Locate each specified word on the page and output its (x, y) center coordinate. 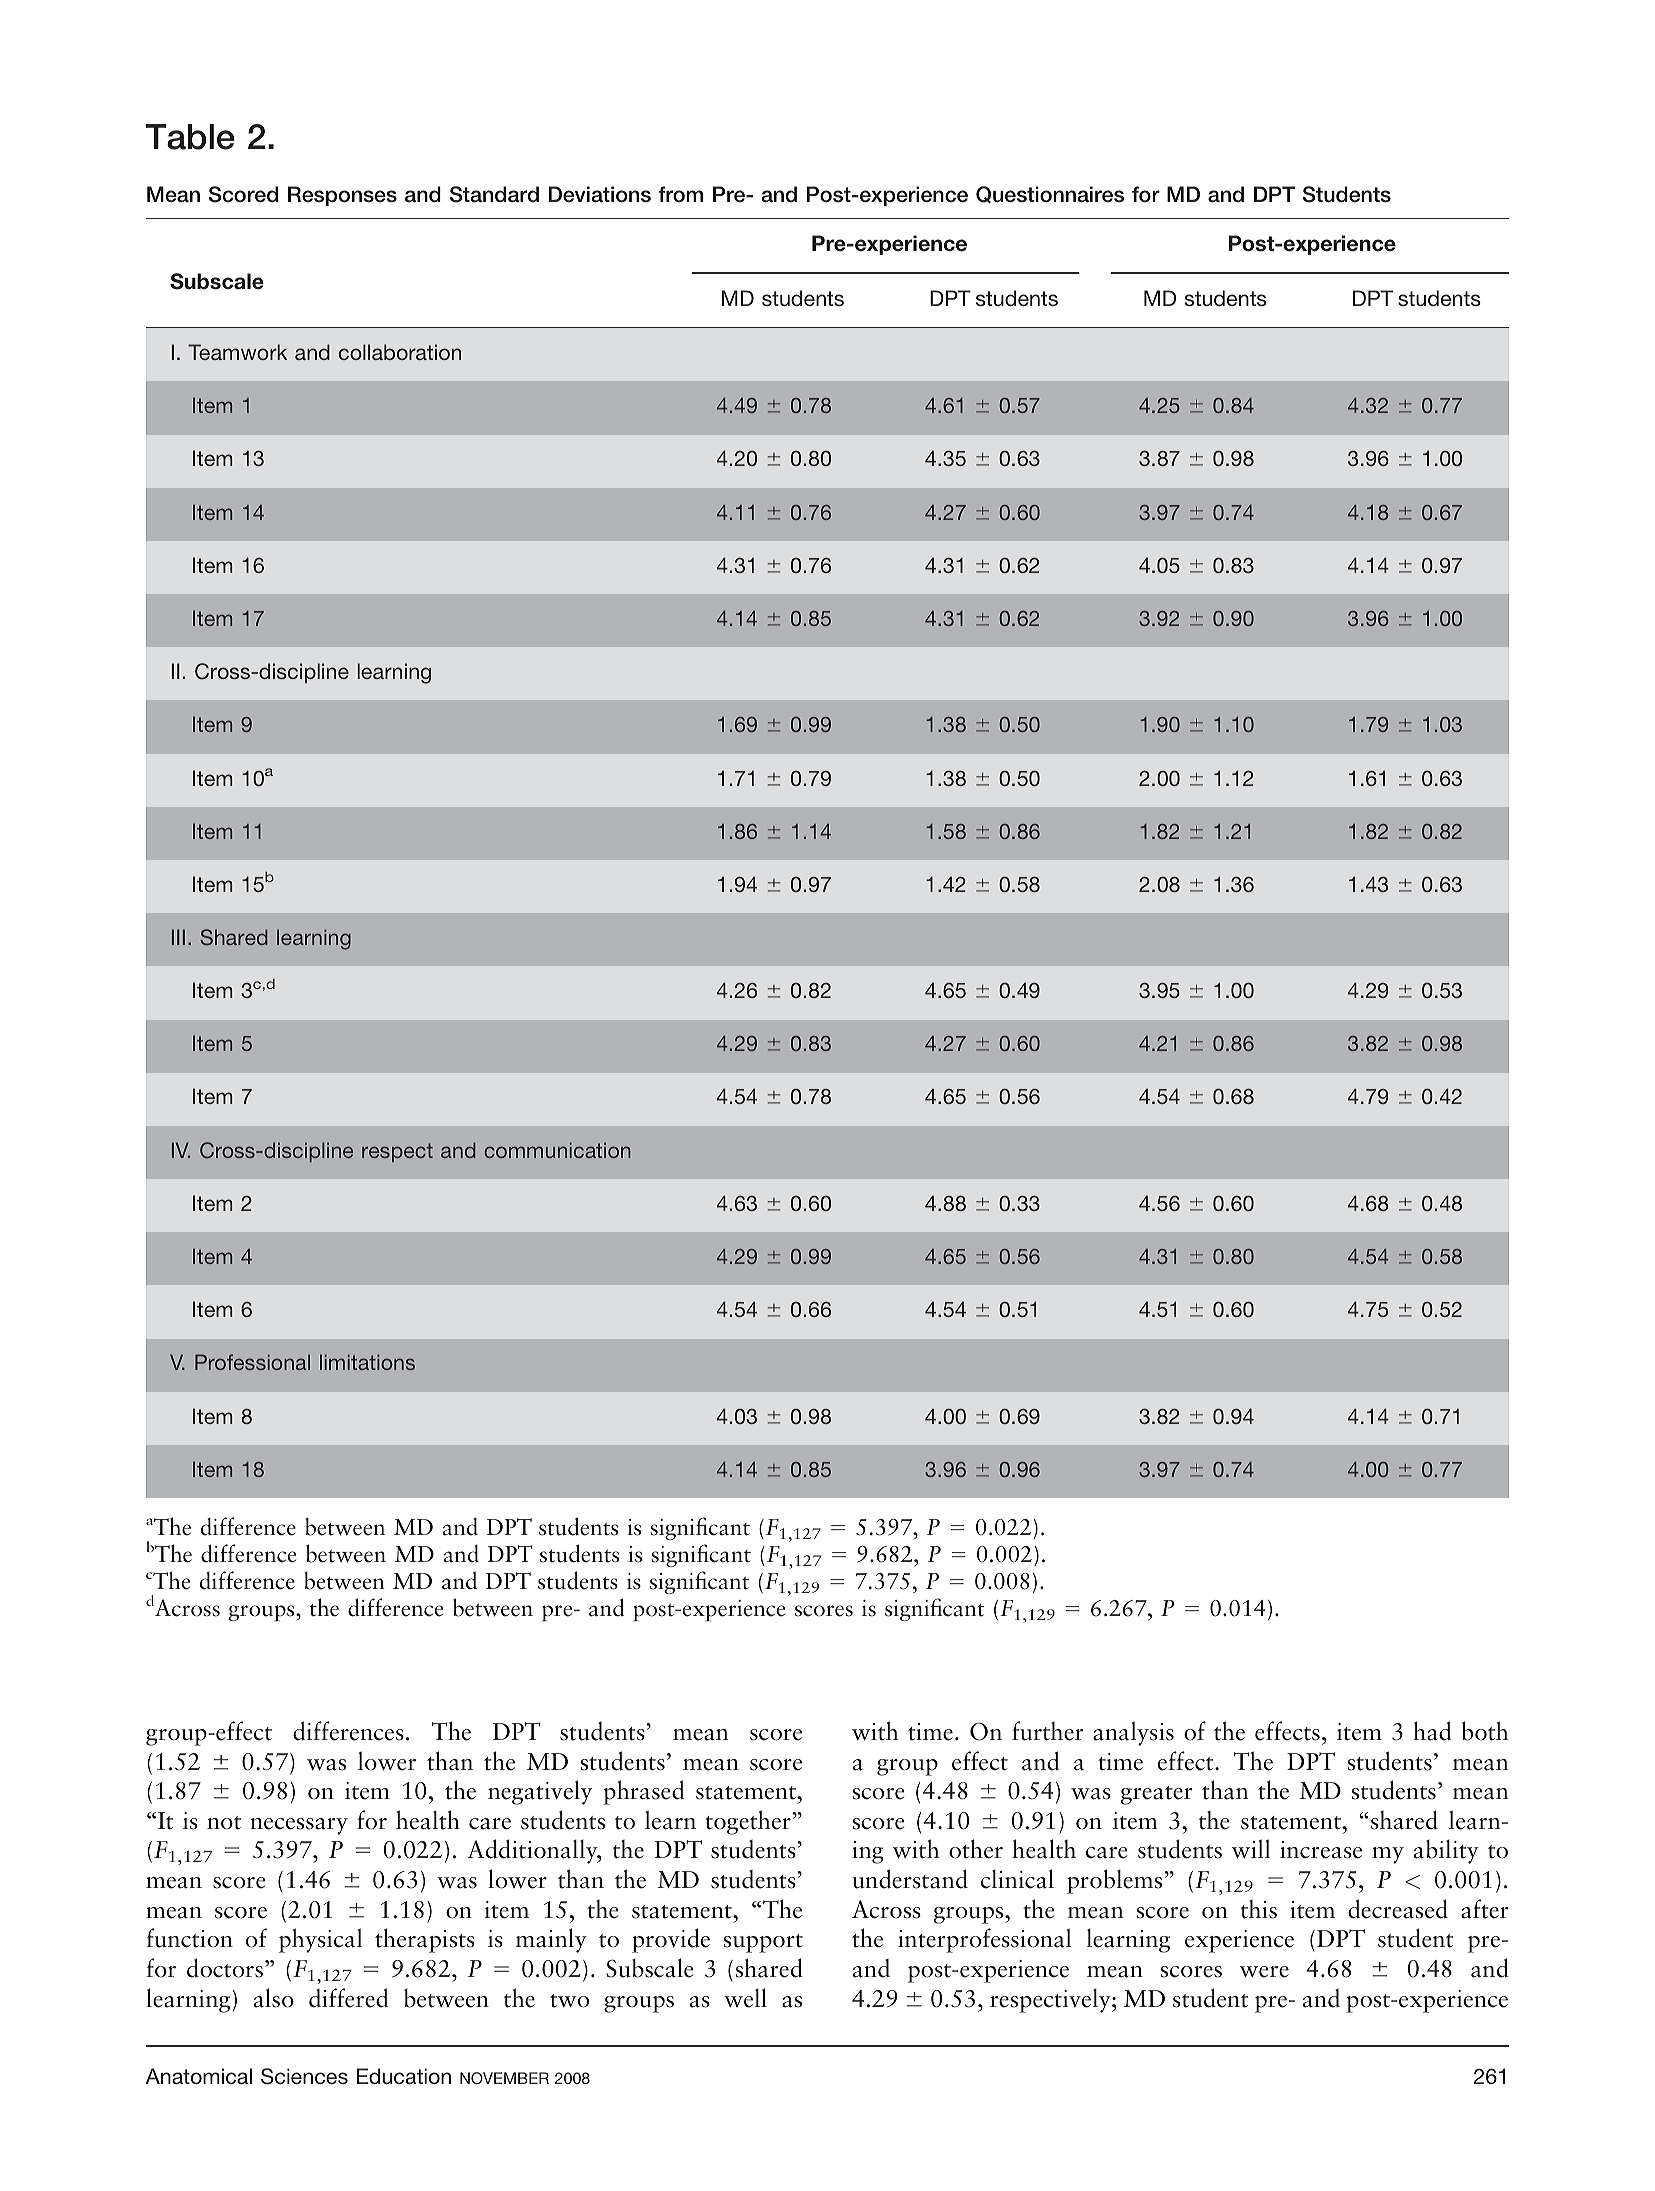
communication (557, 1150)
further (1048, 1731)
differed (348, 1998)
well (745, 1998)
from (680, 194)
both (1485, 1731)
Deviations (600, 194)
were (1264, 1972)
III (178, 937)
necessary (299, 1826)
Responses (342, 196)
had (1432, 1731)
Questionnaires (1050, 194)
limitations (367, 1362)
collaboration (400, 352)
